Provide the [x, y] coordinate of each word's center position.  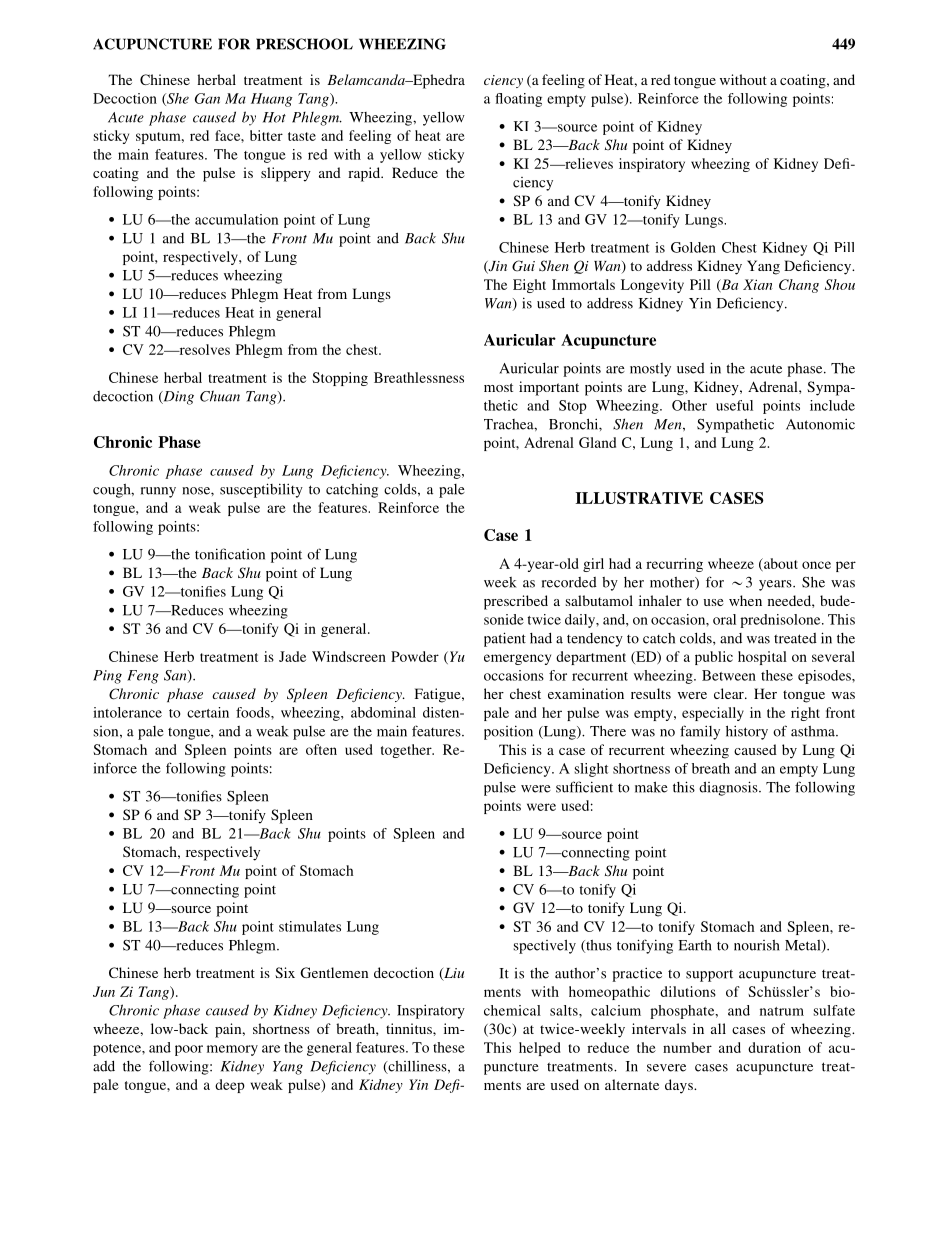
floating [518, 100]
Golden [693, 247]
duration [774, 1047]
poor [189, 1050]
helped [540, 1049]
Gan [207, 98]
